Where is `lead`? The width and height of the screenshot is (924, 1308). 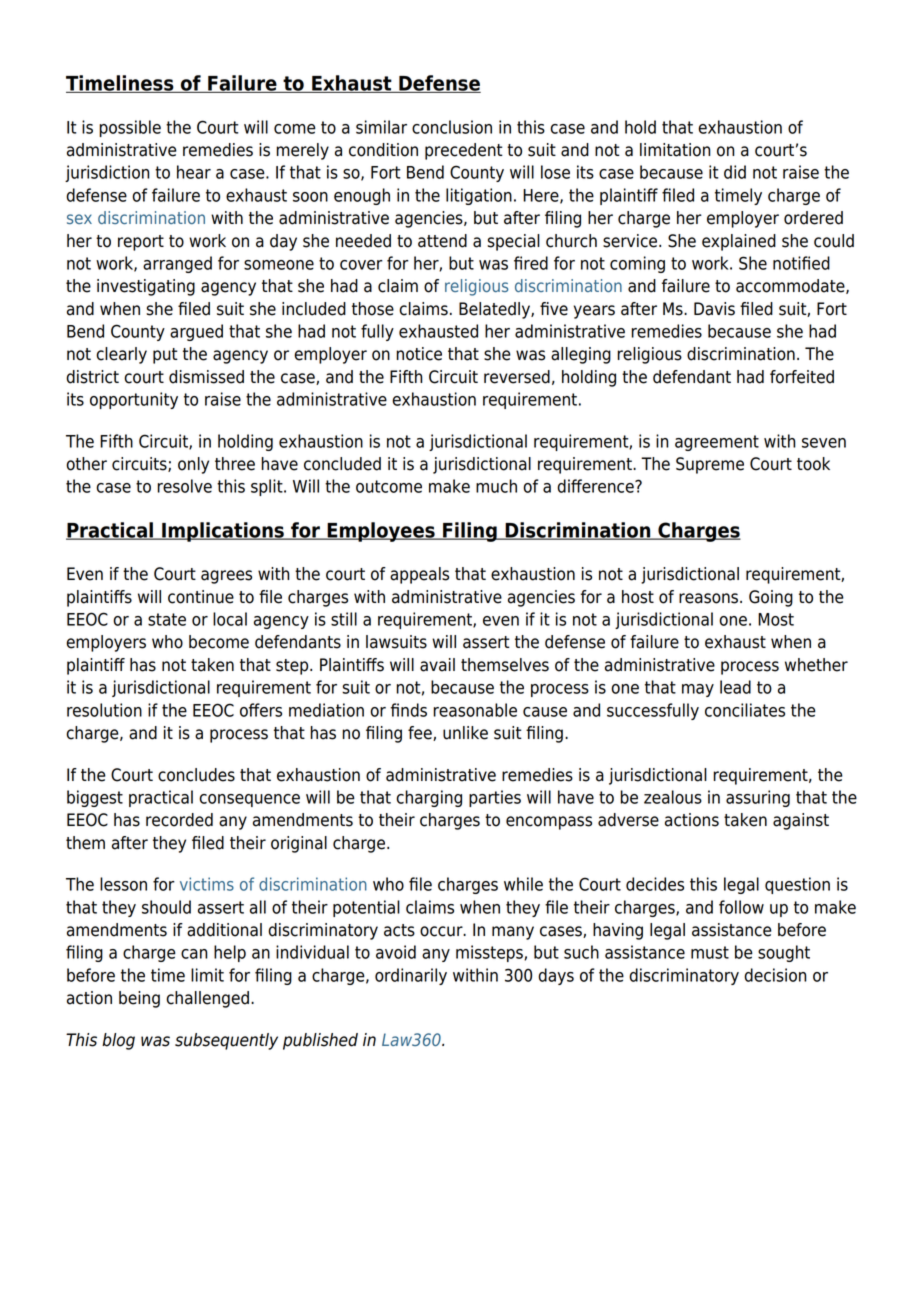
lead is located at coordinates (735, 687).
